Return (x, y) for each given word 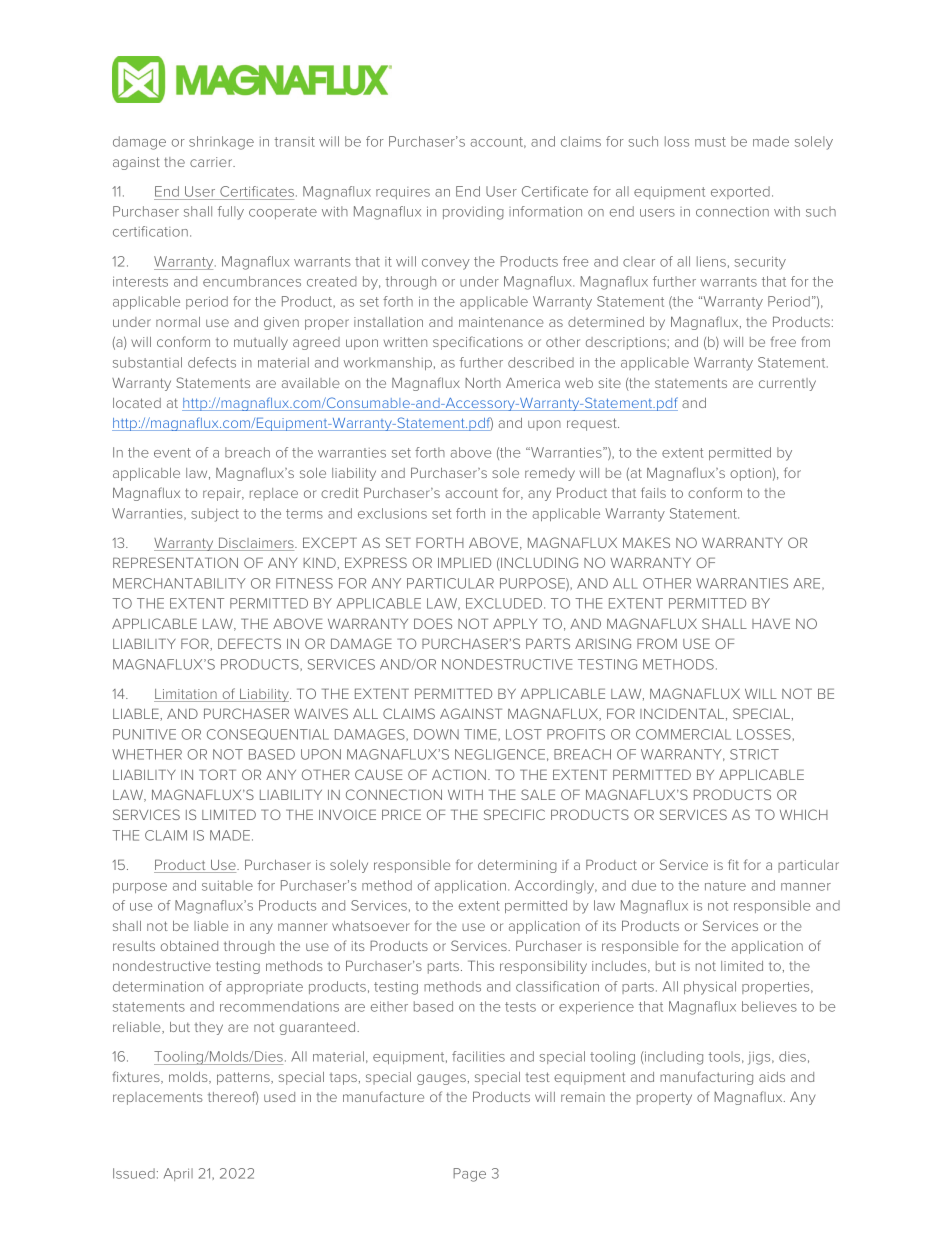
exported (740, 192)
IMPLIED (464, 562)
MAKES (646, 542)
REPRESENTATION (175, 562)
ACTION (459, 774)
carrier (212, 162)
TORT (217, 774)
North (483, 383)
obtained (189, 946)
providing (473, 213)
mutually (261, 343)
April (178, 1174)
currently (787, 384)
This (481, 965)
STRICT (754, 754)
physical (710, 988)
